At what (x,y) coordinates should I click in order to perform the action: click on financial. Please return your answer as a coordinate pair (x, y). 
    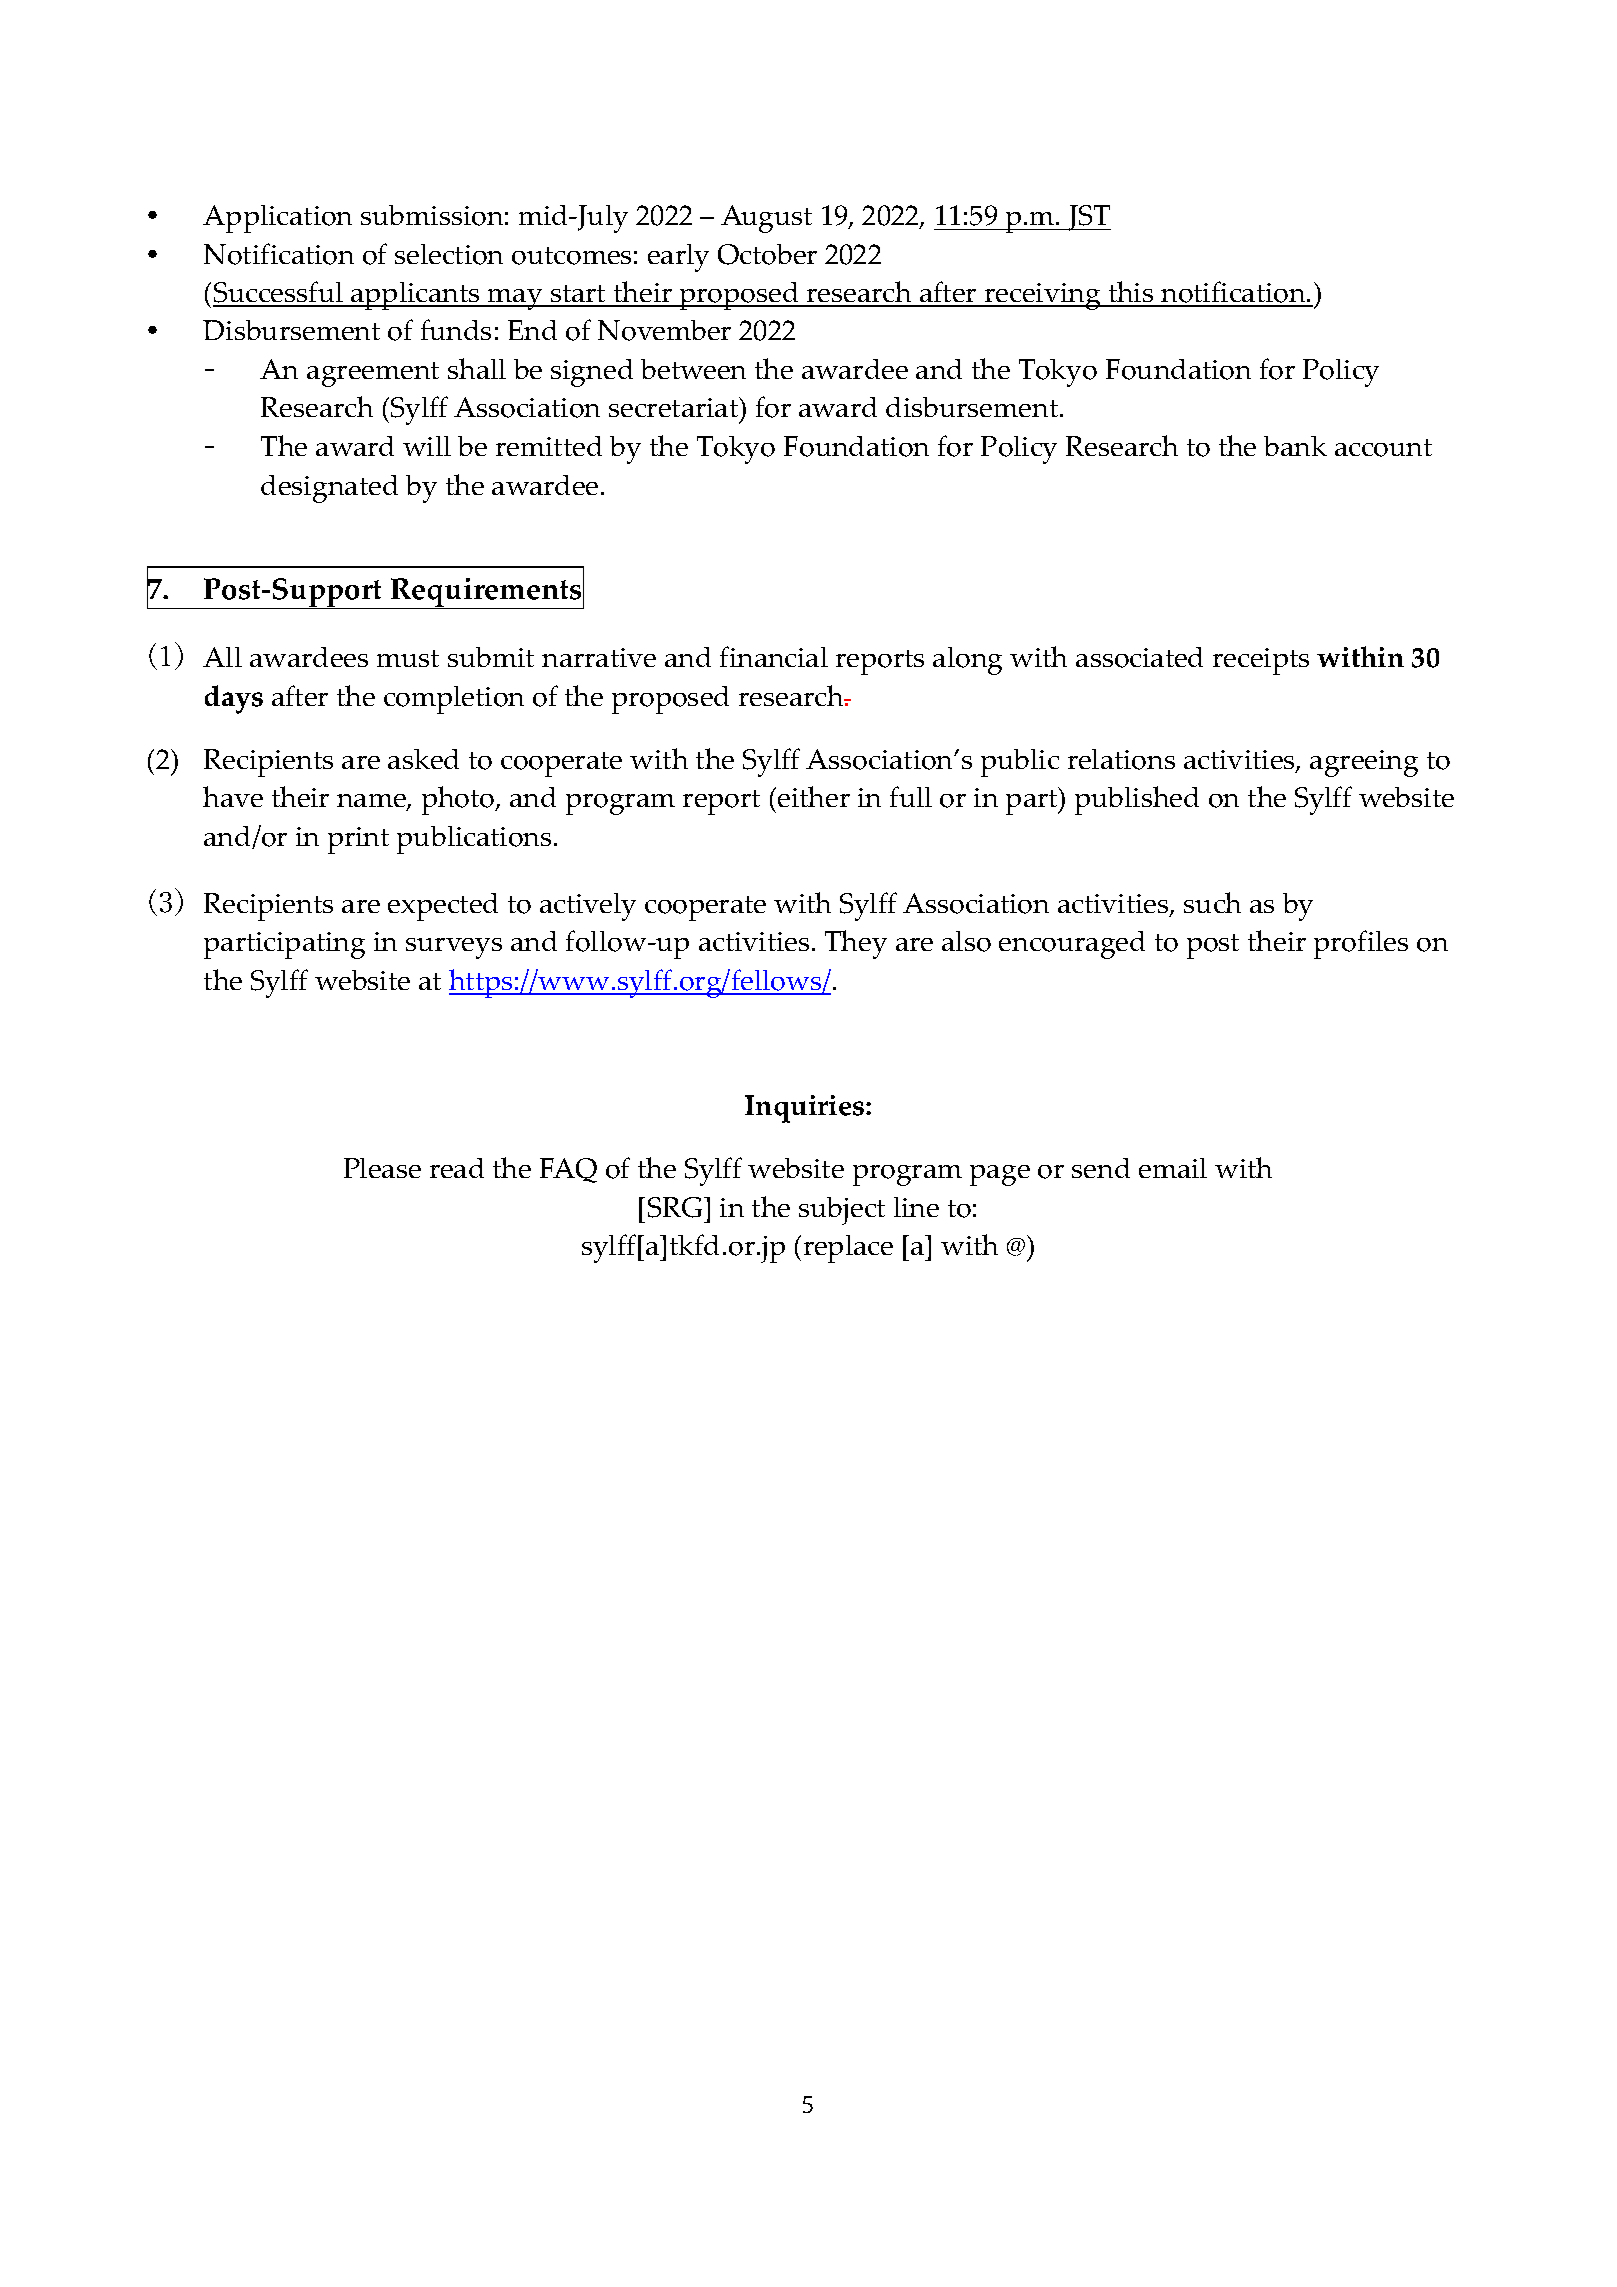
    Looking at the image, I should click on (774, 656).
